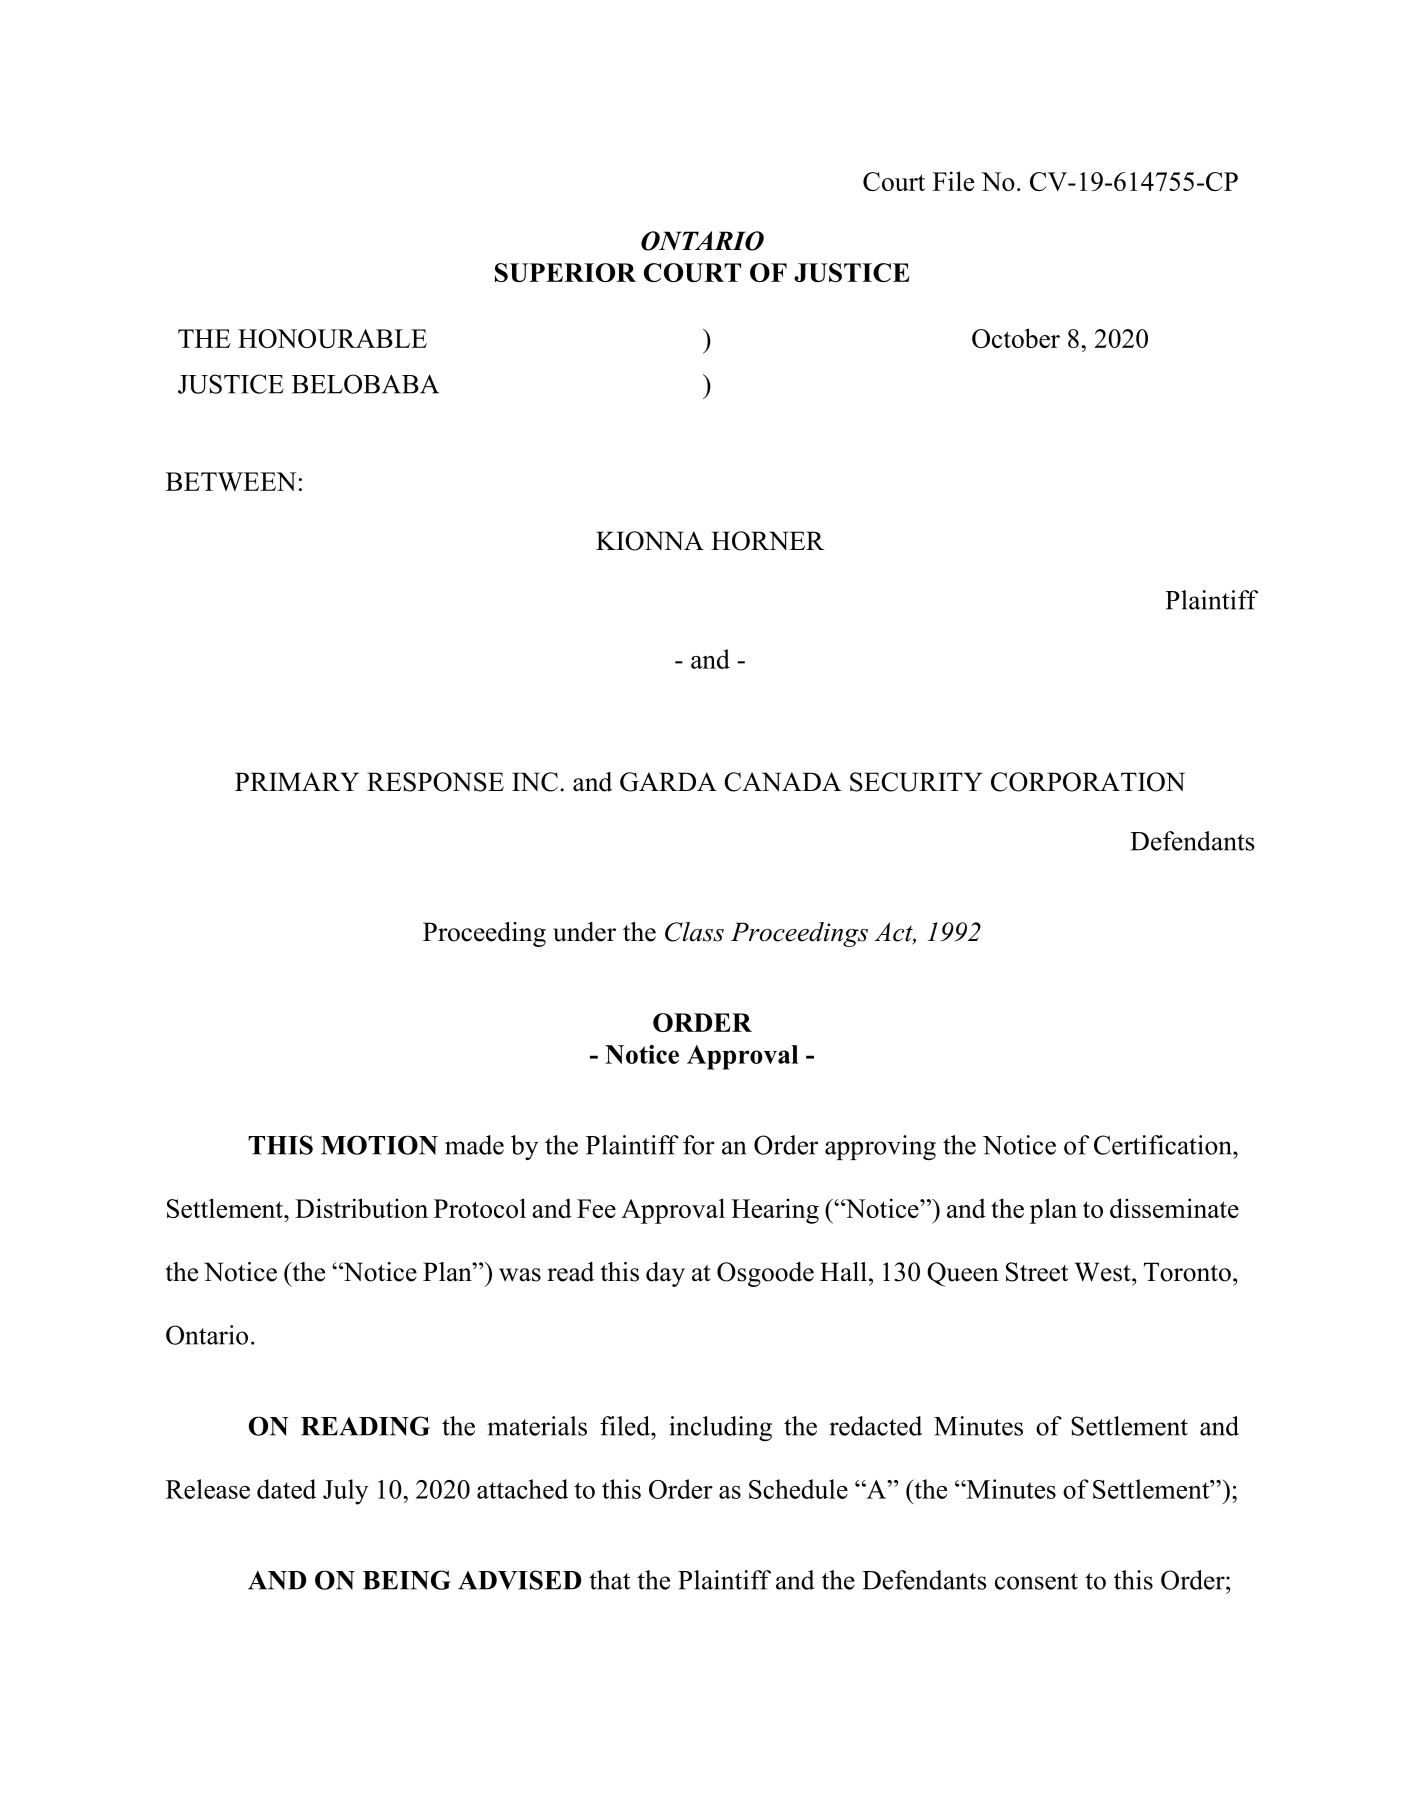 This screenshot has width=1404, height=1817. What do you see at coordinates (231, 481) in the screenshot?
I see `BETWEEN` at bounding box center [231, 481].
